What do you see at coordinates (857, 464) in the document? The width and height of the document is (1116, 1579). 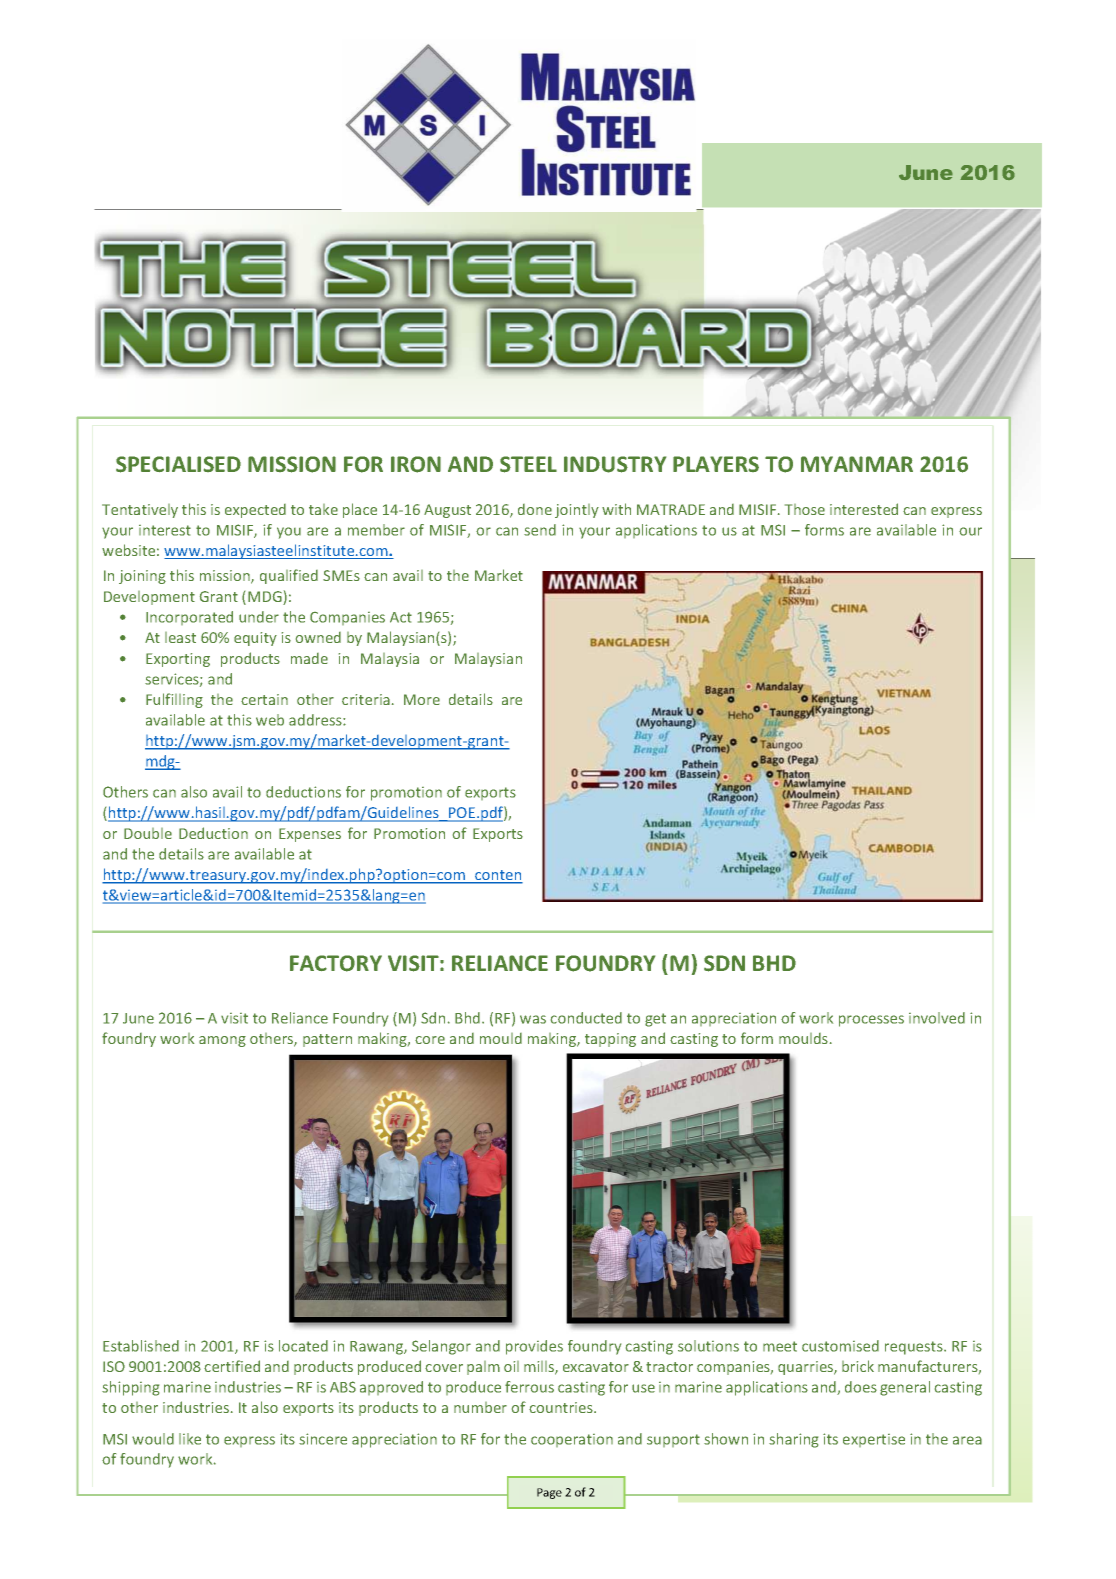 I see `MYANMAR` at bounding box center [857, 464].
